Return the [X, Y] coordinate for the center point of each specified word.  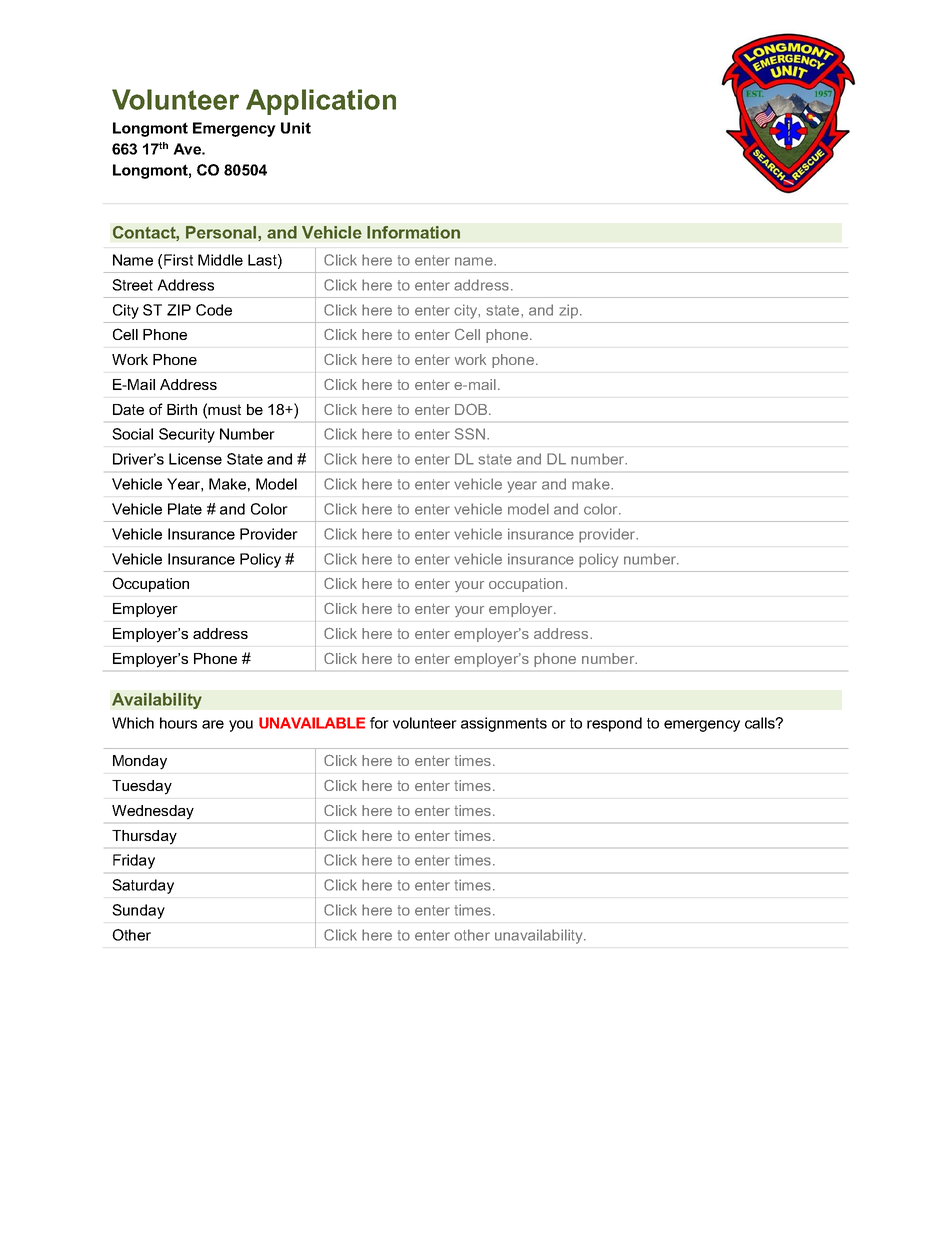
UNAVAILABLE [312, 723]
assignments [504, 724]
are [213, 724]
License [195, 459]
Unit [296, 128]
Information [413, 232]
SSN [470, 434]
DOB [472, 409]
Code [214, 310]
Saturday [143, 886]
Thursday [144, 837]
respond [614, 724]
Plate [185, 509]
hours [178, 723]
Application [321, 102]
